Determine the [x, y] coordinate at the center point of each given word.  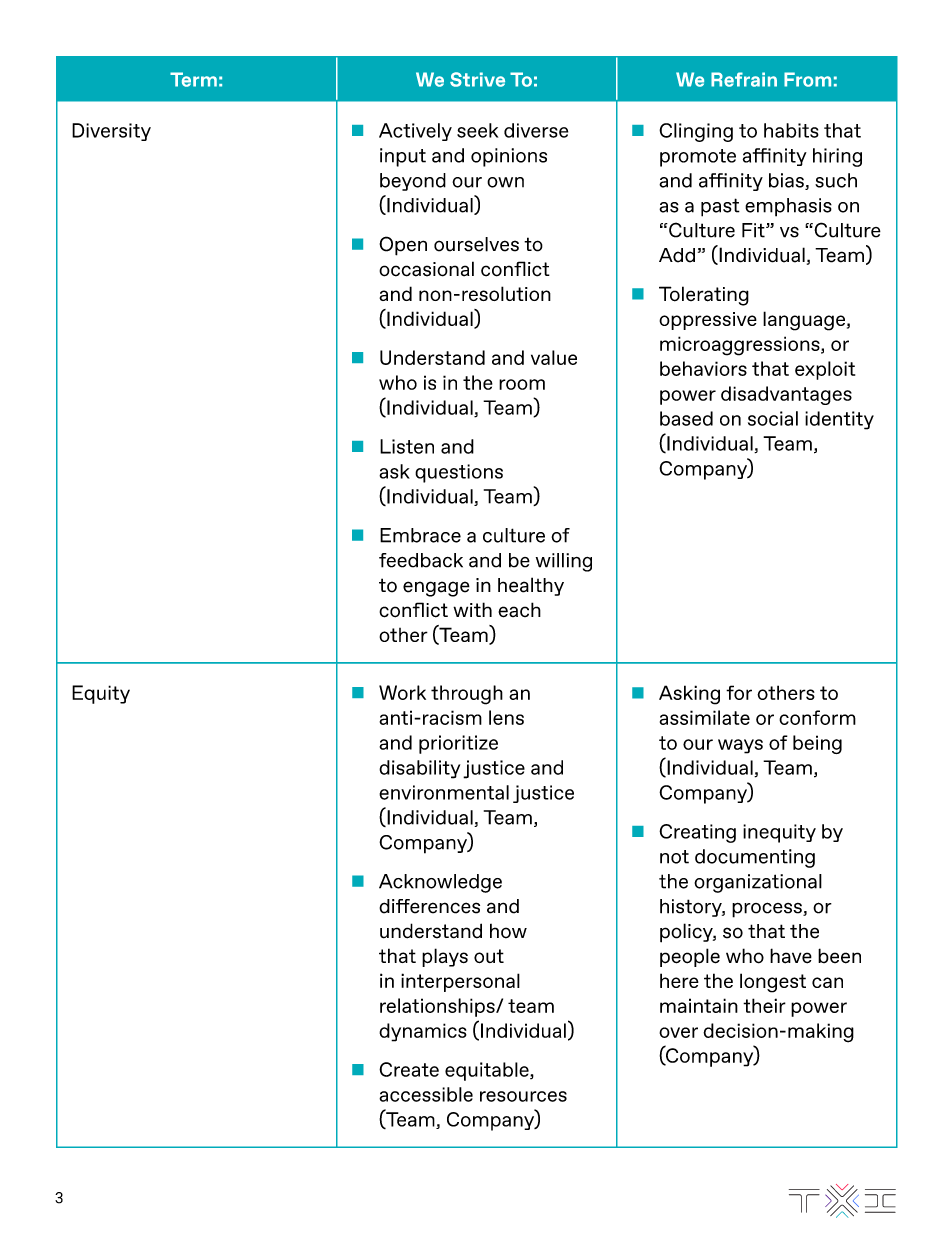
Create [409, 1069]
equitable [488, 1071]
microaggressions [741, 346]
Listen [407, 446]
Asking [689, 695]
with [472, 609]
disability [419, 769]
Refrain [744, 79]
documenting [755, 858]
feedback [421, 560]
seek [477, 130]
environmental [444, 792]
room [522, 384]
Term [193, 79]
